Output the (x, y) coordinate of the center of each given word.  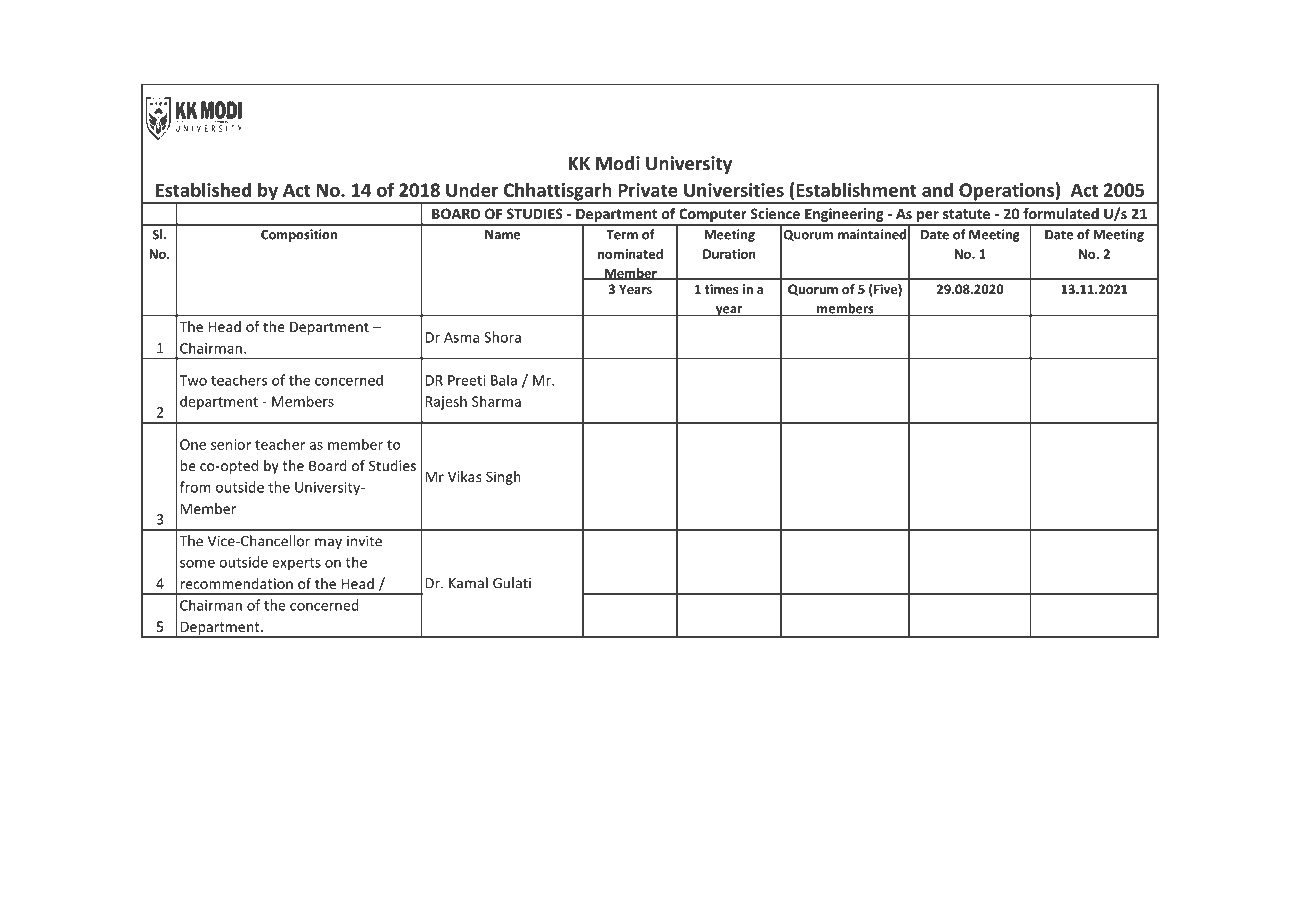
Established (203, 189)
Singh (503, 478)
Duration (729, 254)
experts (296, 564)
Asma (461, 337)
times (721, 289)
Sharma (496, 401)
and (937, 189)
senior (231, 444)
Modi (618, 163)
